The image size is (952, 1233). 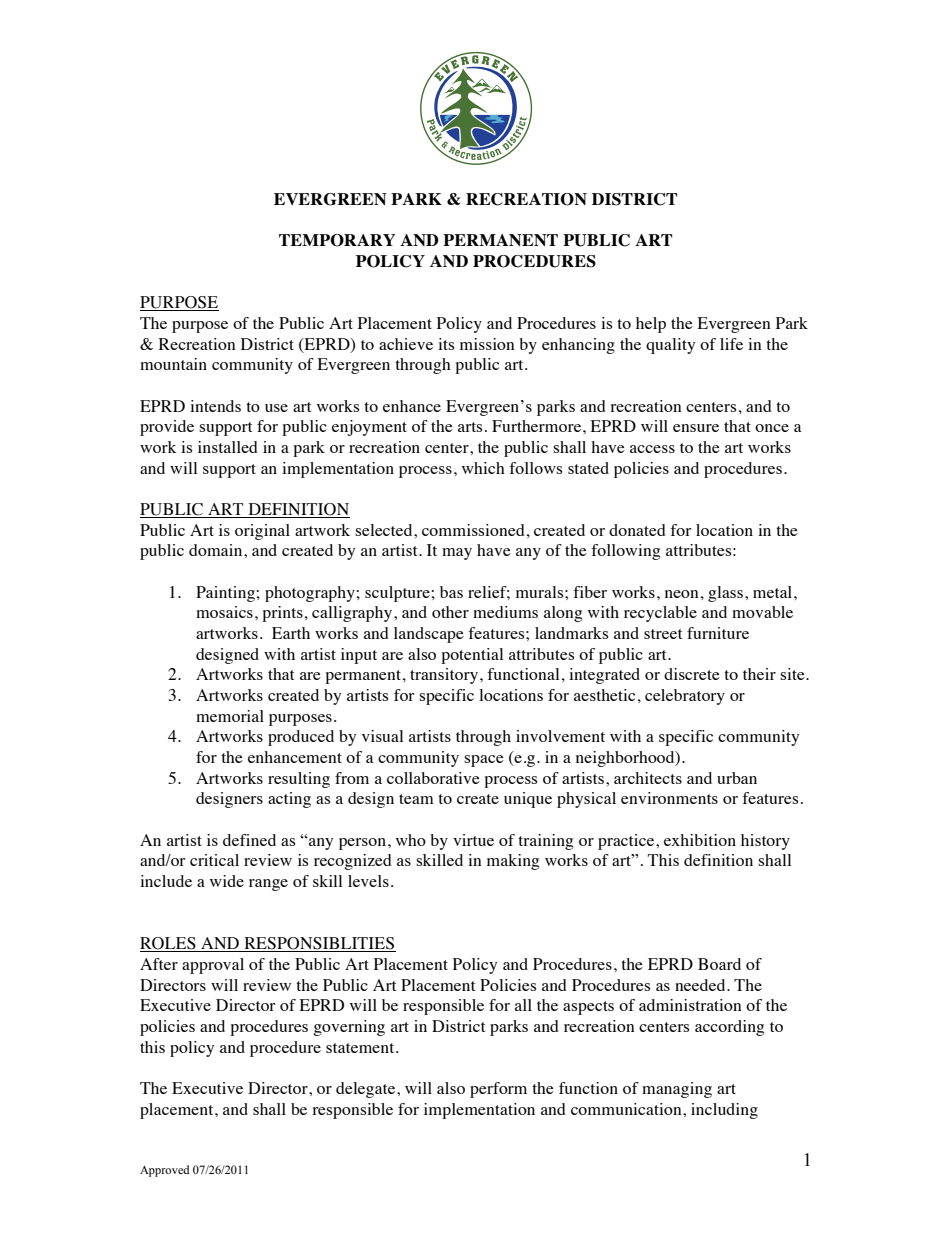 I want to click on installed, so click(x=228, y=447).
